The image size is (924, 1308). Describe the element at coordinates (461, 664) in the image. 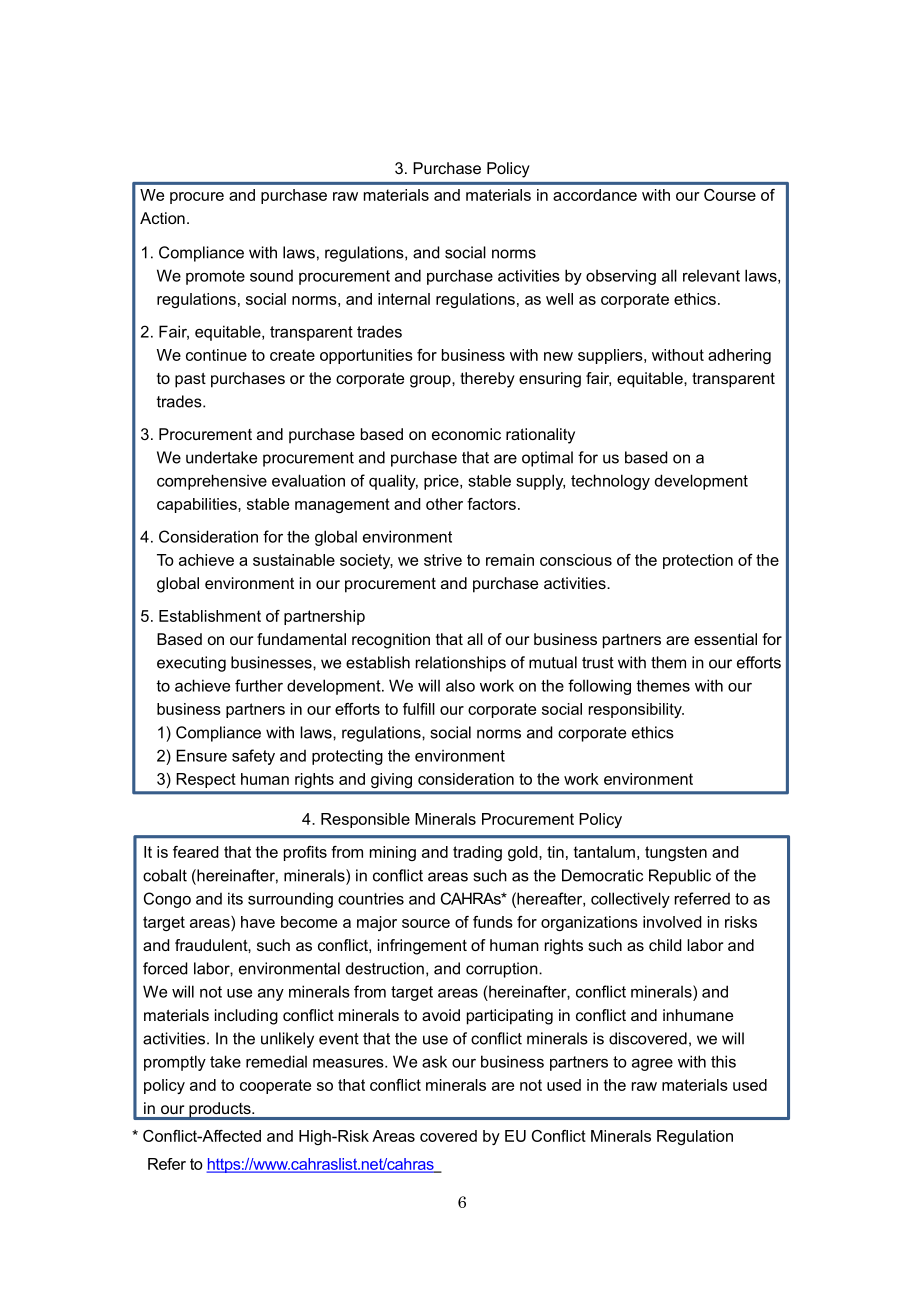

I see `relationships` at that location.
